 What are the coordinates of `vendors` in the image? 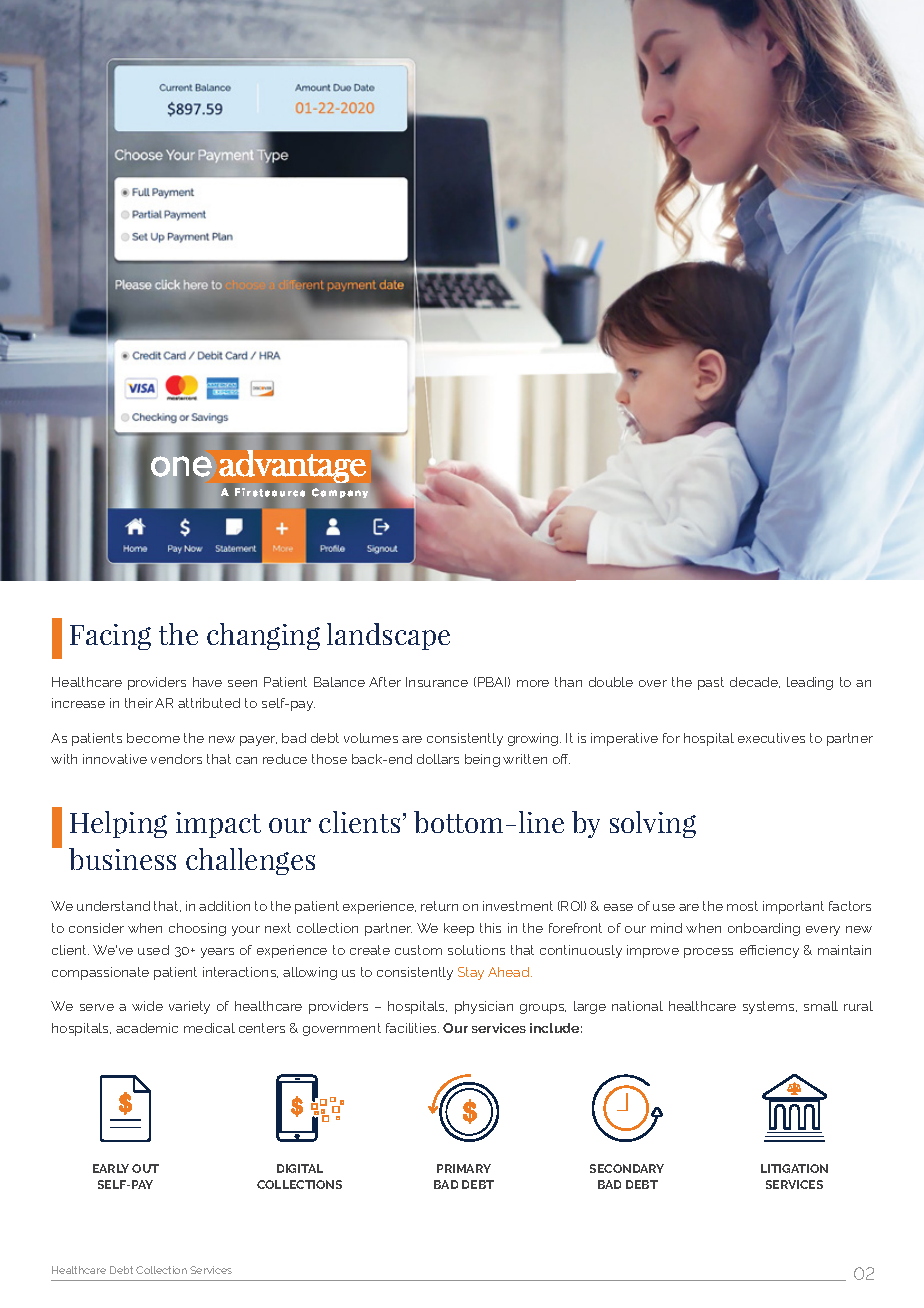 It's located at (176, 759).
